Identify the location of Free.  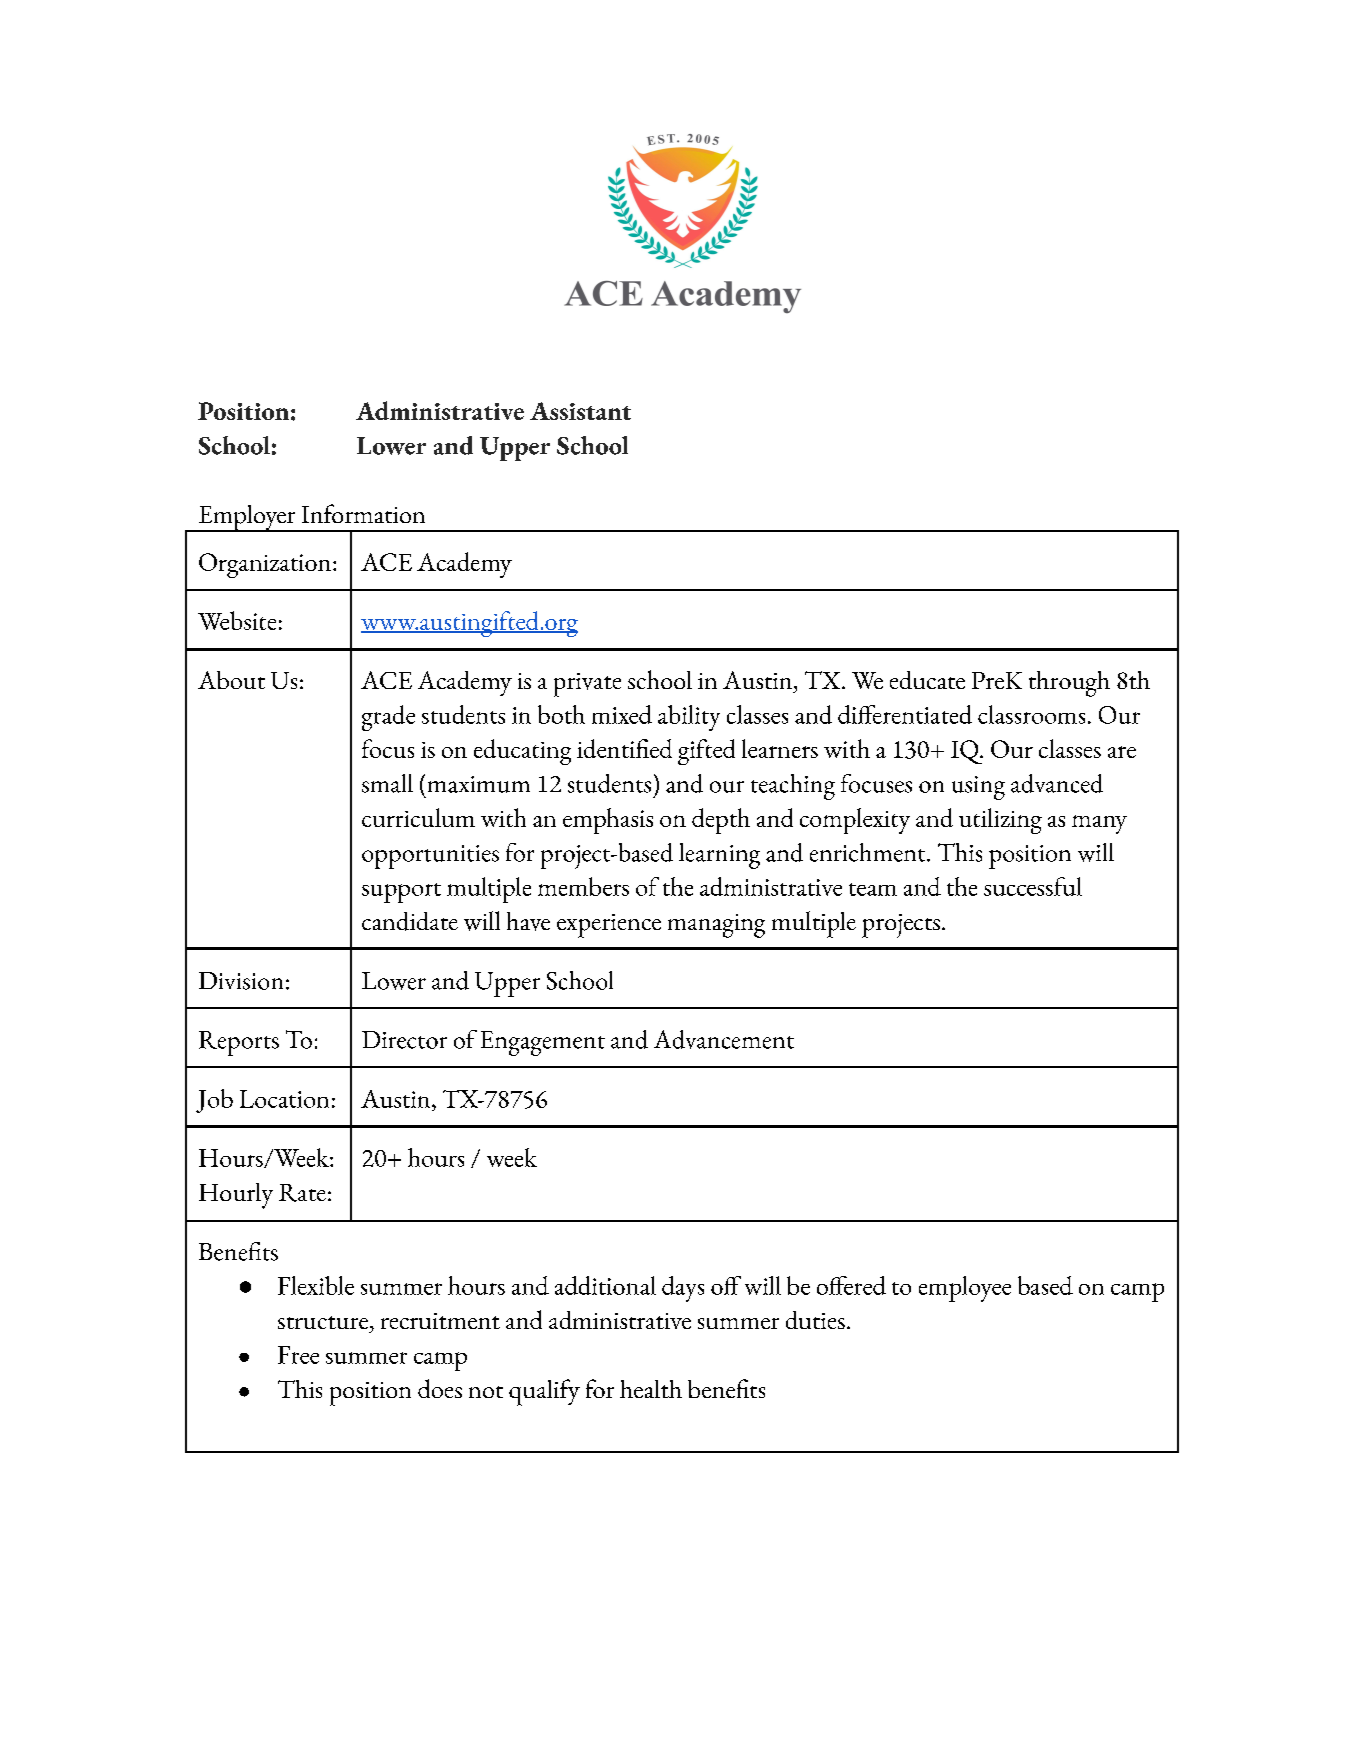
(298, 1355).
